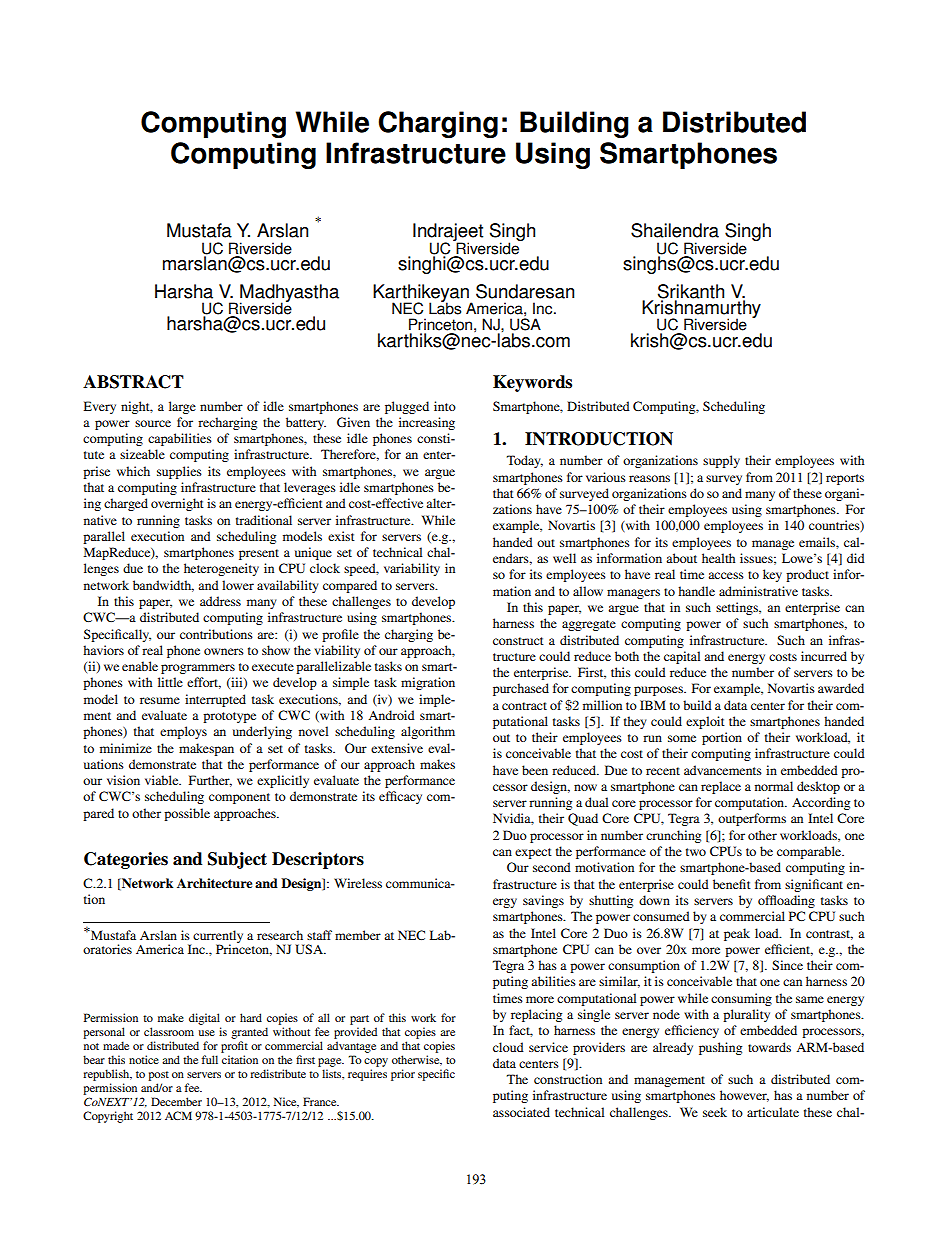 This screenshot has width=952, height=1233. What do you see at coordinates (718, 558) in the screenshot?
I see `health` at bounding box center [718, 558].
